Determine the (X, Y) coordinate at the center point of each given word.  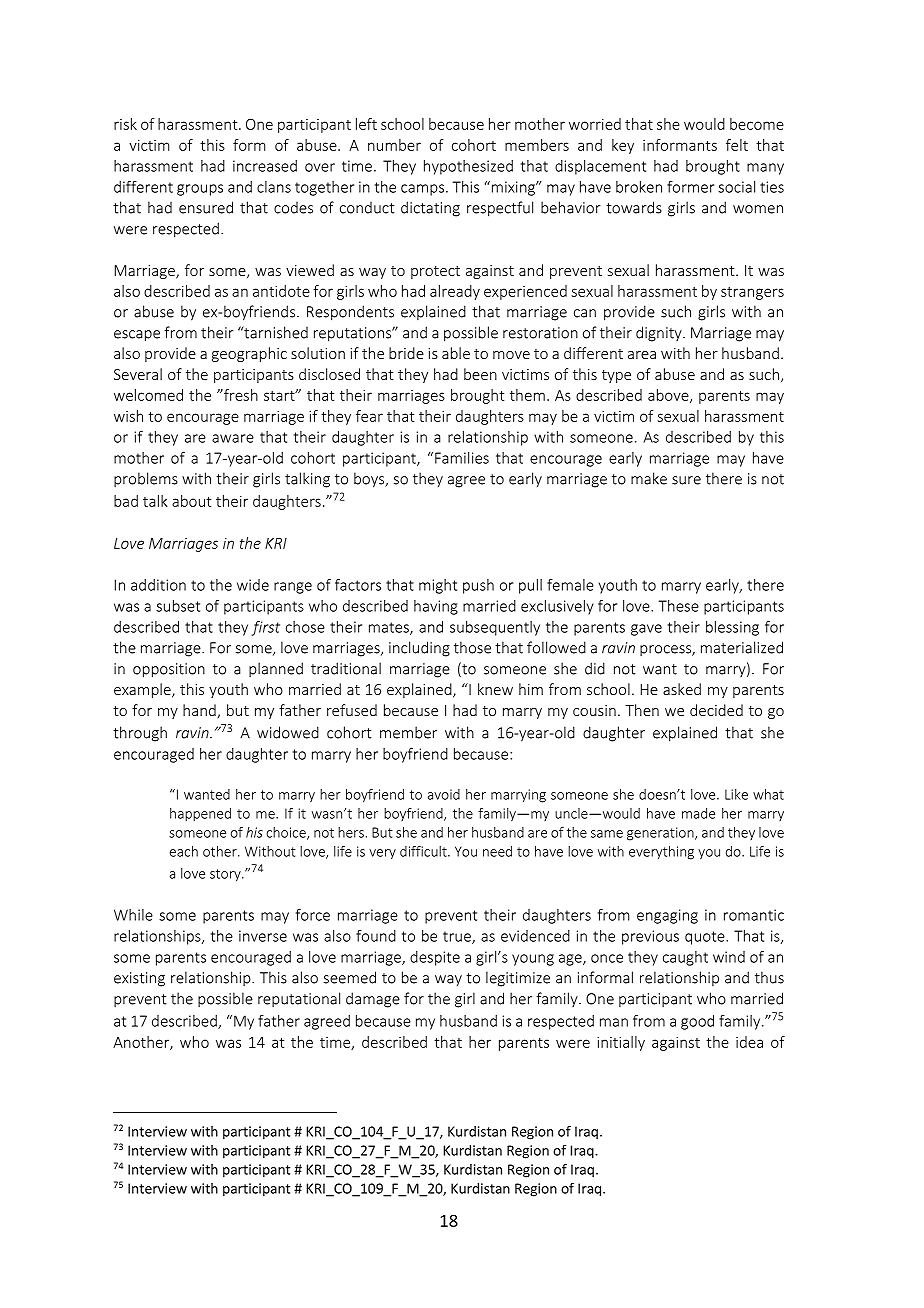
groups (200, 190)
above (669, 396)
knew (495, 689)
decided (716, 710)
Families (462, 458)
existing (139, 979)
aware (233, 438)
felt (737, 145)
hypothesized (468, 167)
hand (199, 710)
